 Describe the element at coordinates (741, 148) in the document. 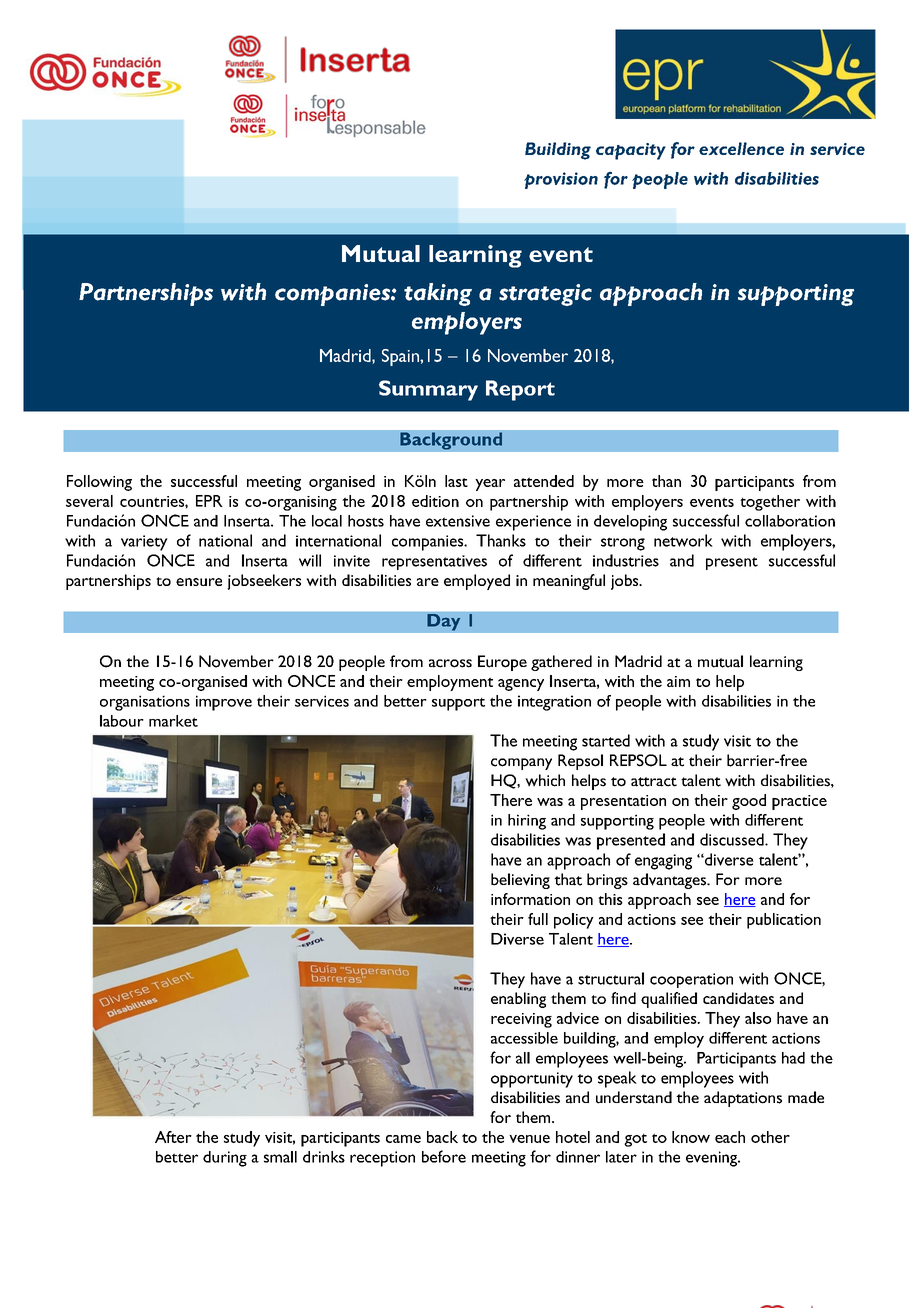

I see `excellence` at that location.
